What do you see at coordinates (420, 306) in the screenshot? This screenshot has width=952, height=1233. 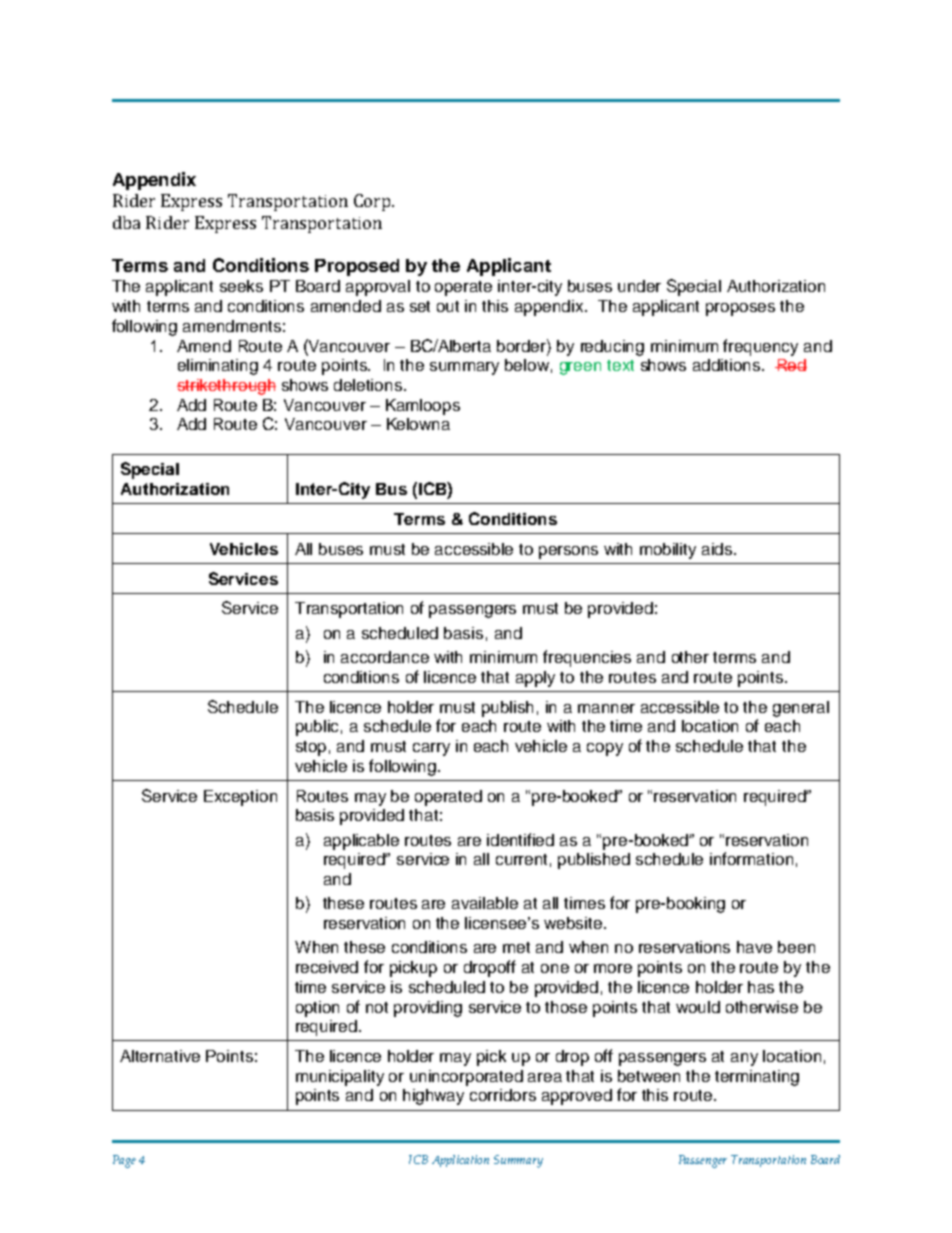 I see `set` at bounding box center [420, 306].
